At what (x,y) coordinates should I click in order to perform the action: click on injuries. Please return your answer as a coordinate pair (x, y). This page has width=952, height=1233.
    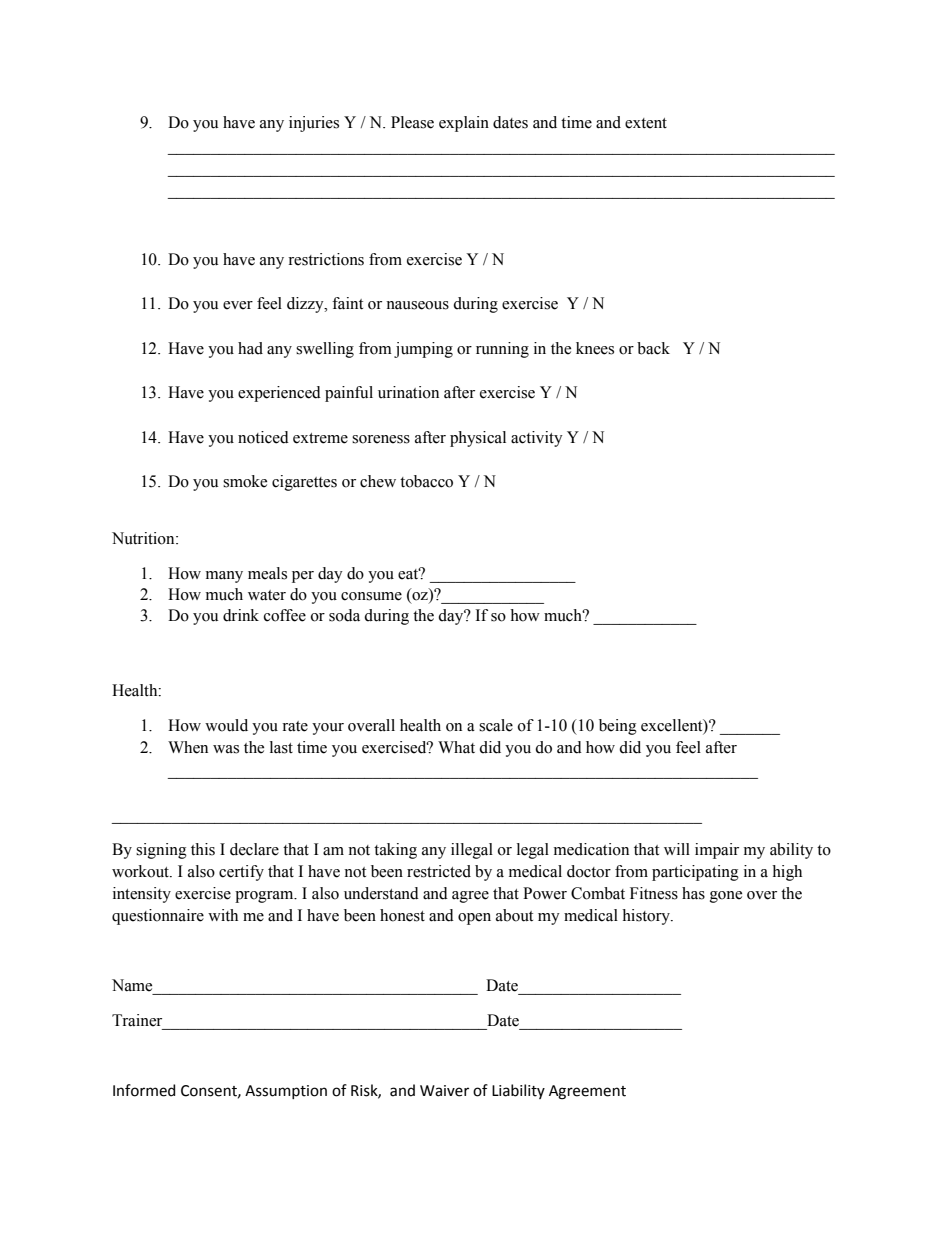
    Looking at the image, I should click on (314, 124).
